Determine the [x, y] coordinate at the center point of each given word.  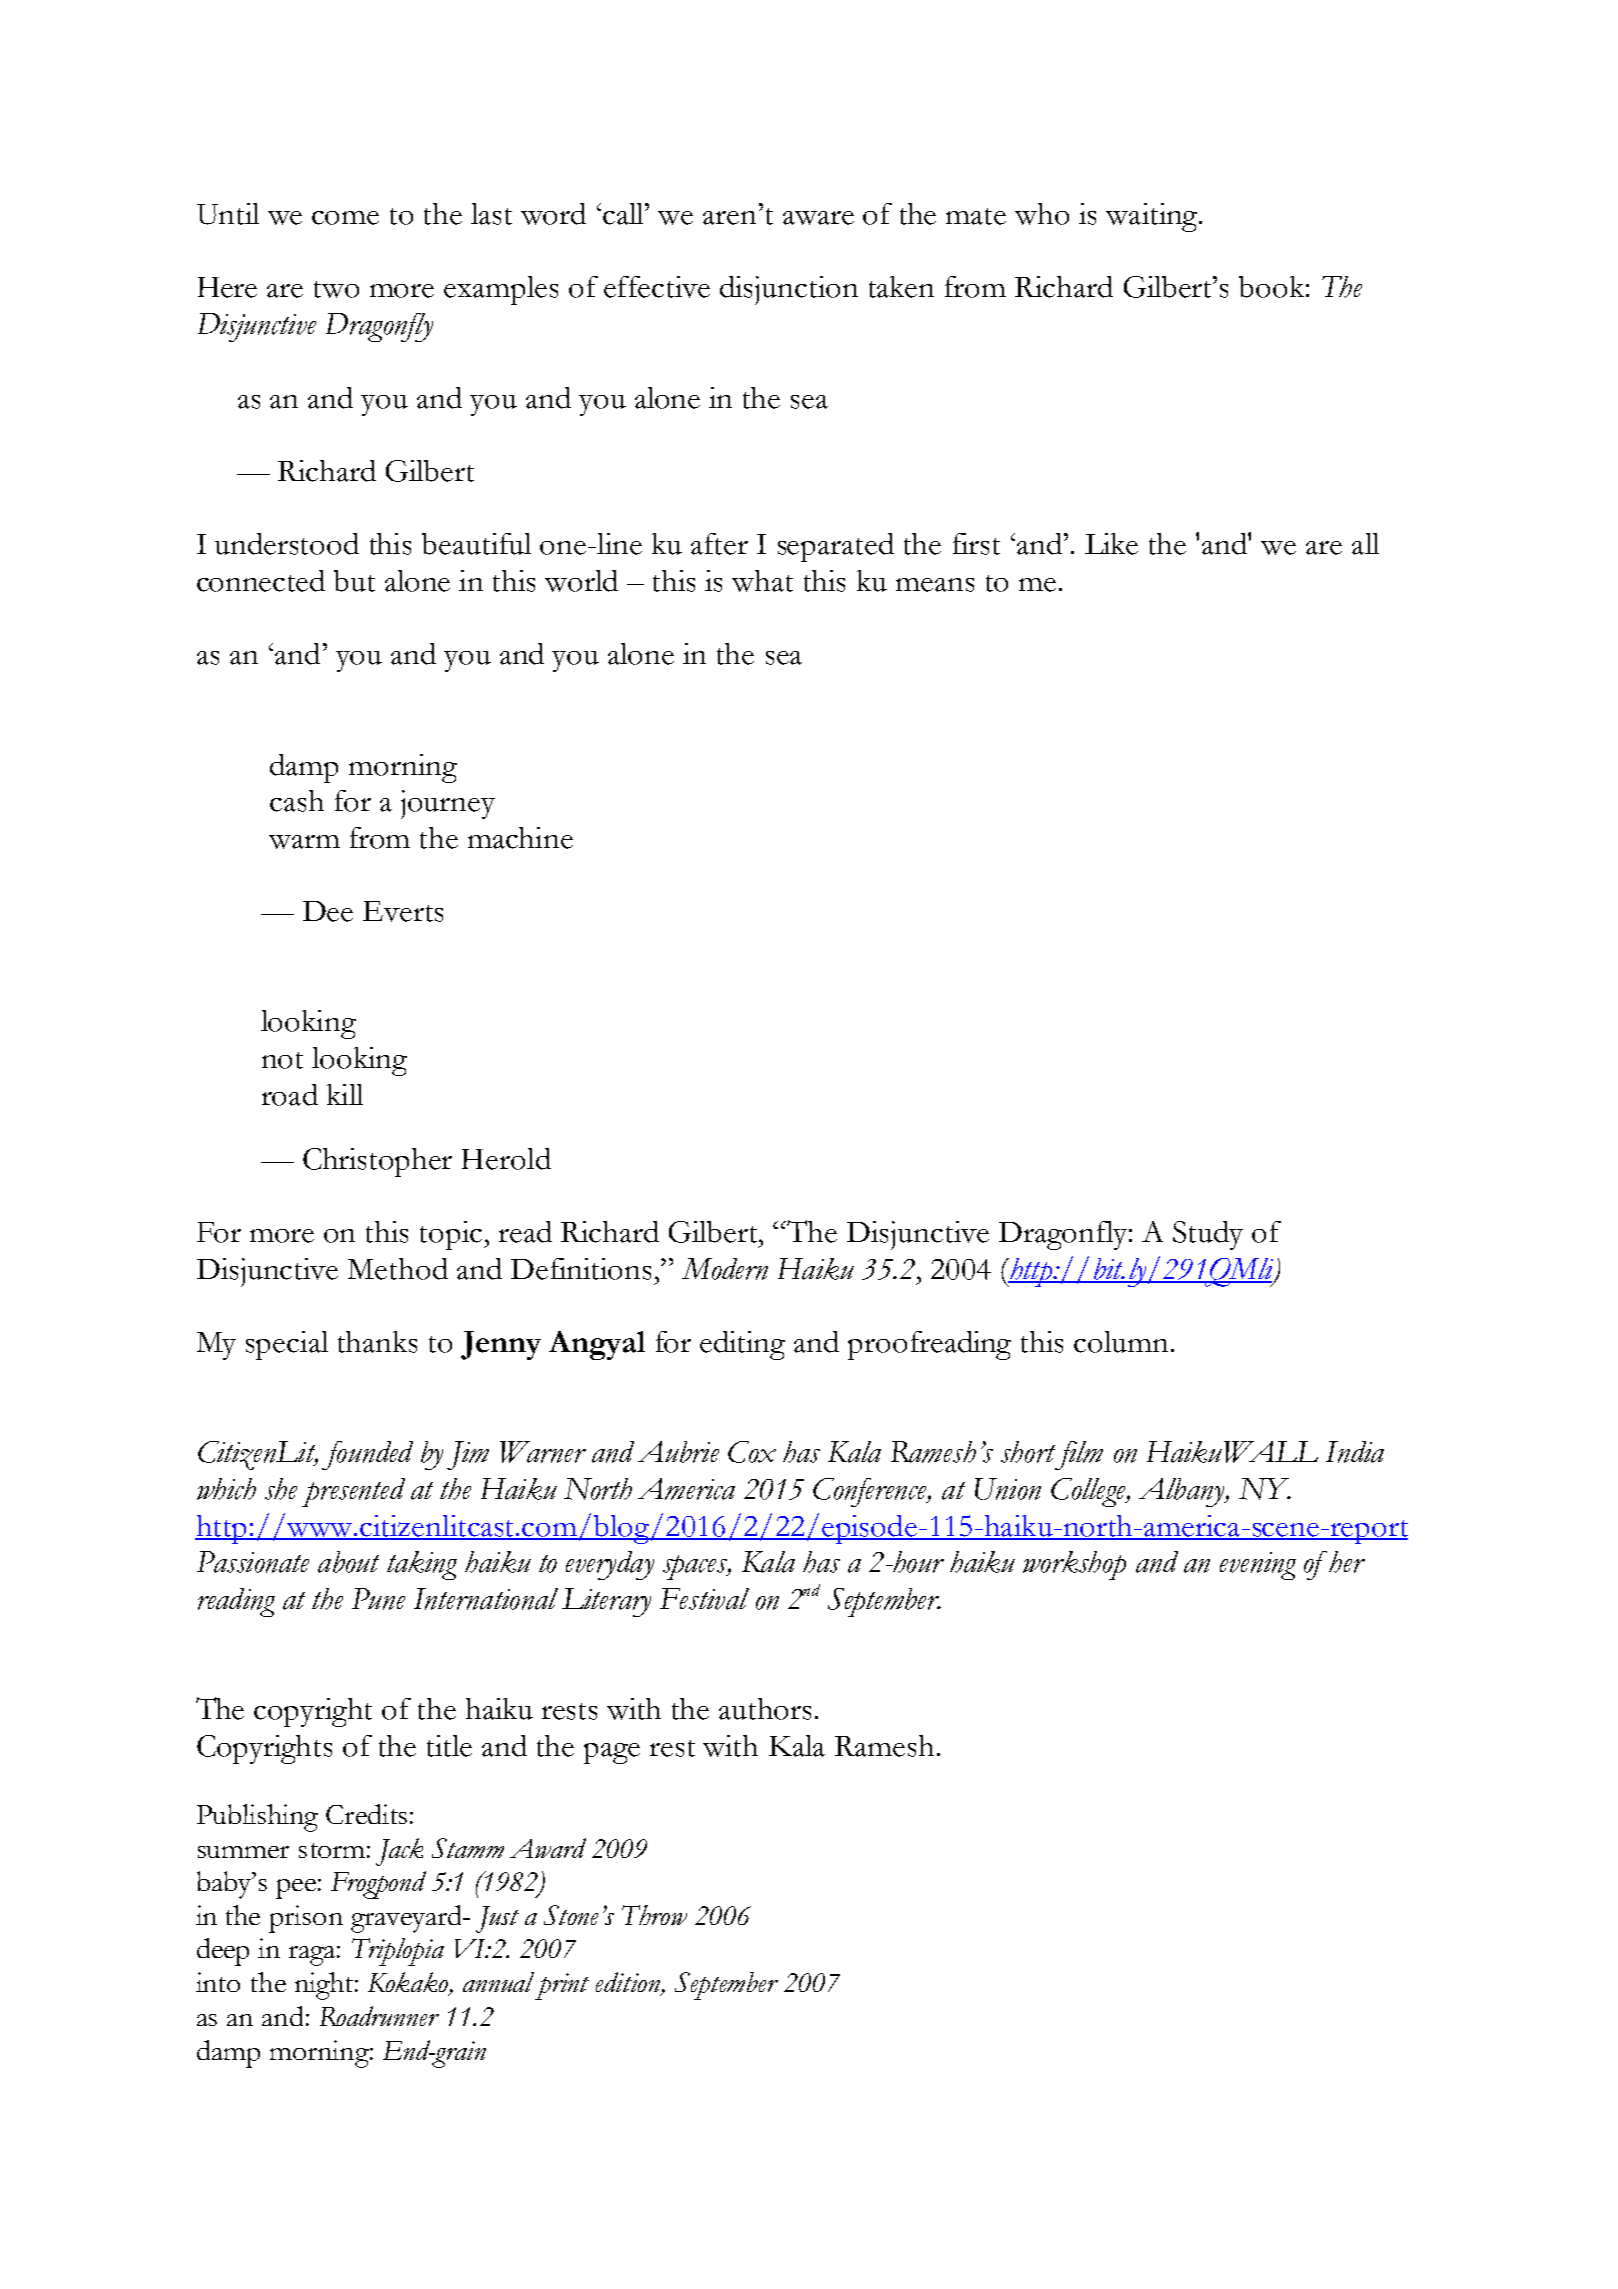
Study [1208, 1235]
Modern [725, 1269]
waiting [1153, 217]
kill [345, 1094]
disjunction [789, 290]
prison [306, 1919]
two [336, 289]
